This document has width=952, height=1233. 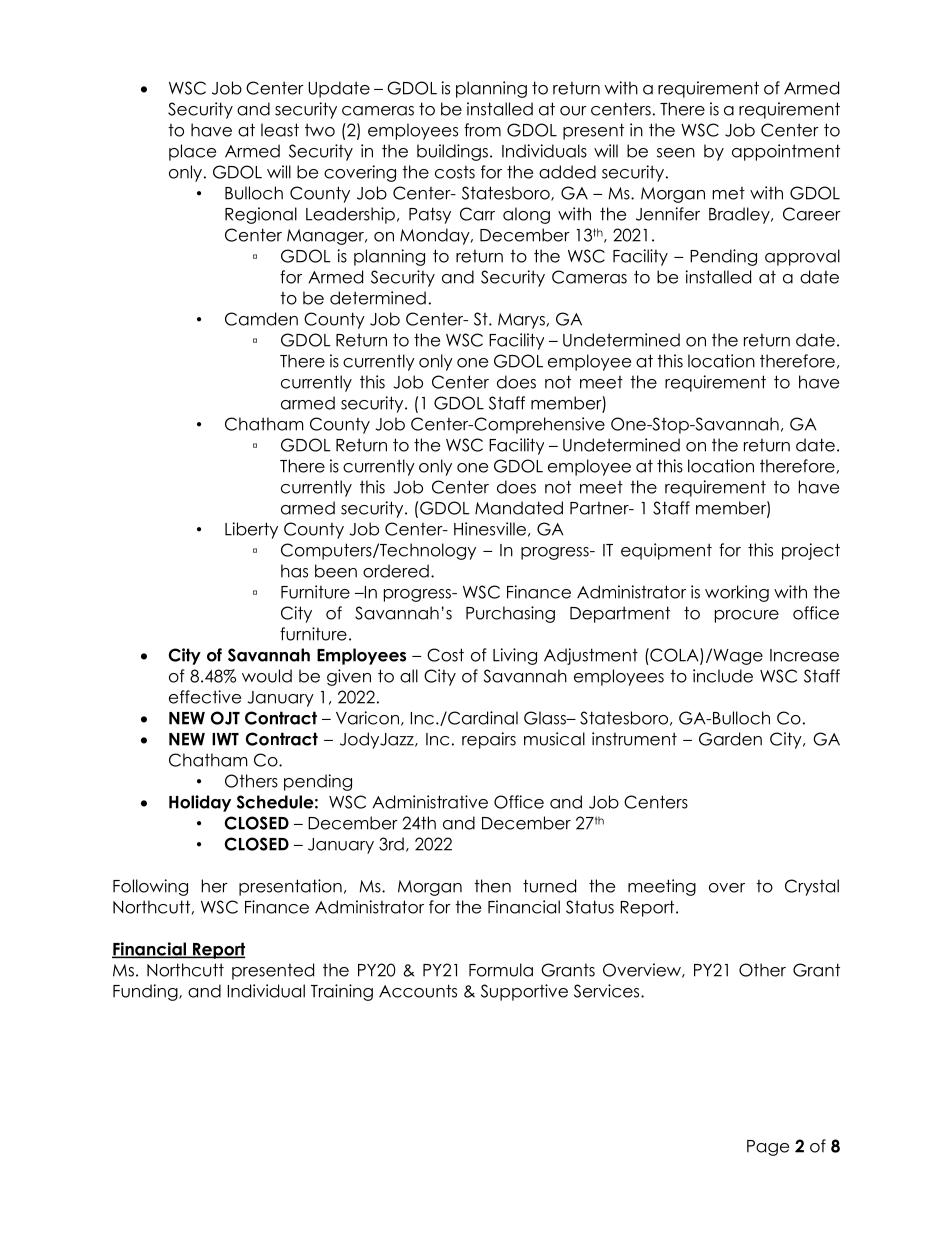 I want to click on from, so click(x=482, y=130).
